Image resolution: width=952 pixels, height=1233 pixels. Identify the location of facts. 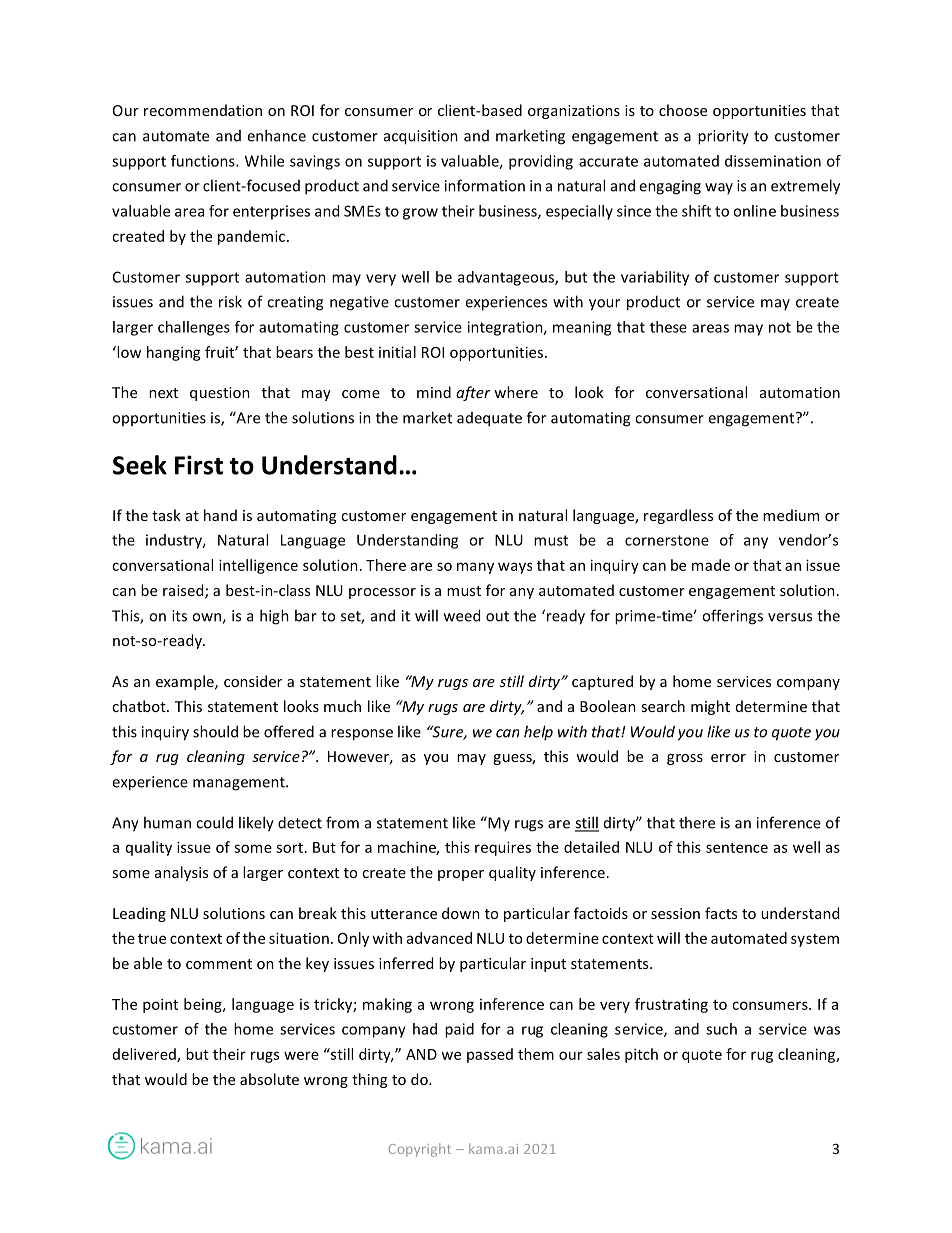
(721, 913).
